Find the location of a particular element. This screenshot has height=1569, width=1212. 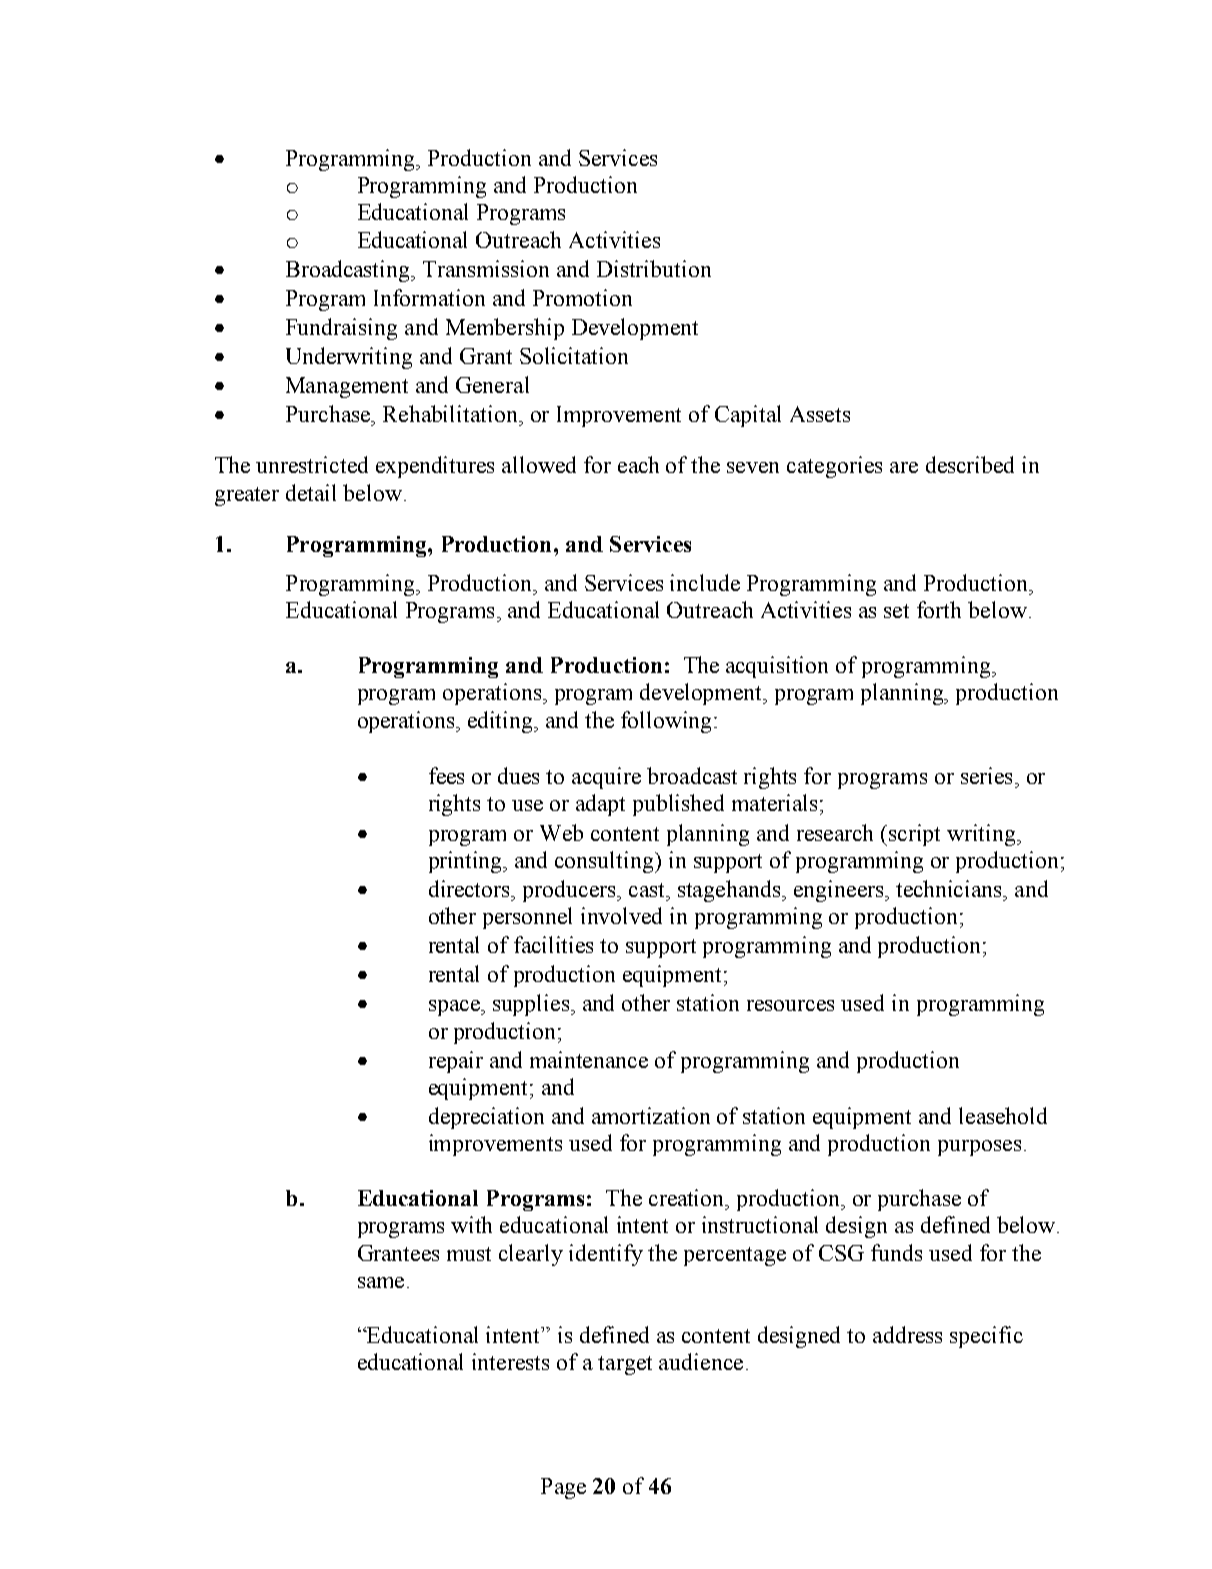

forth is located at coordinates (939, 609).
